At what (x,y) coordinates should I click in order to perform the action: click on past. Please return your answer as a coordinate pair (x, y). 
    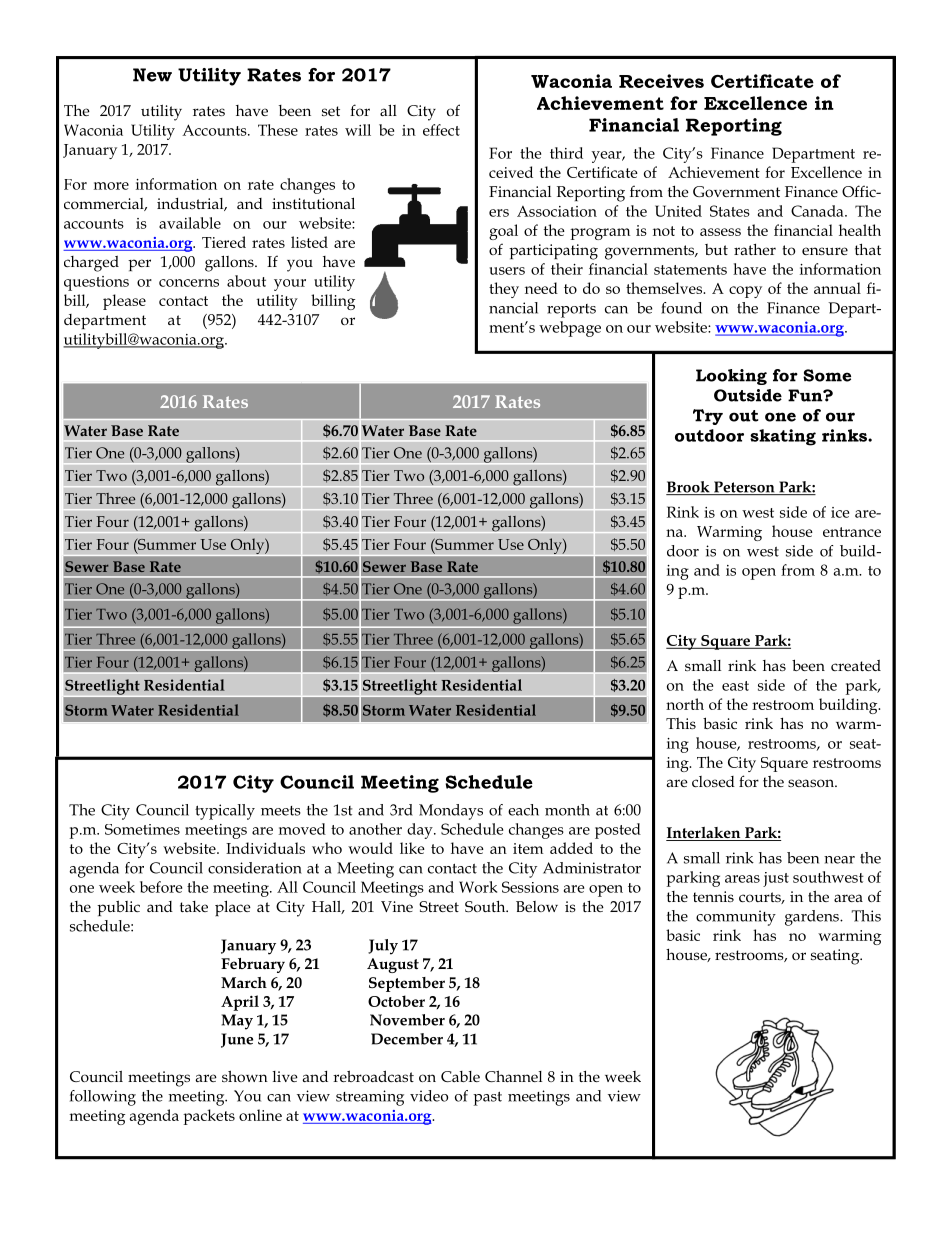
    Looking at the image, I should click on (487, 1098).
